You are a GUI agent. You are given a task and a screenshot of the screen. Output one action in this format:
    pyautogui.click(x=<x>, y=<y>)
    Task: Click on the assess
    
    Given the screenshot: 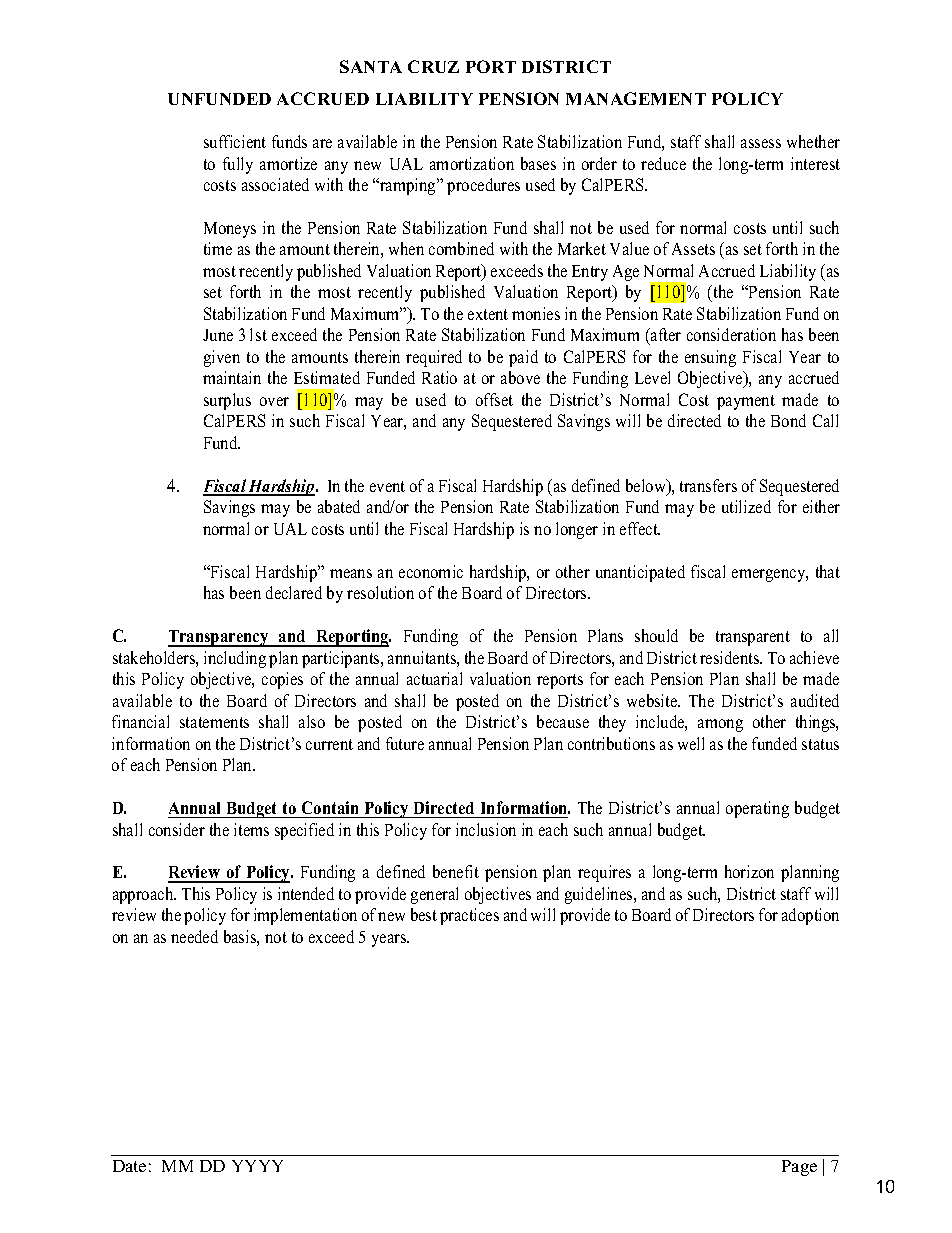 What is the action you would take?
    pyautogui.click(x=761, y=143)
